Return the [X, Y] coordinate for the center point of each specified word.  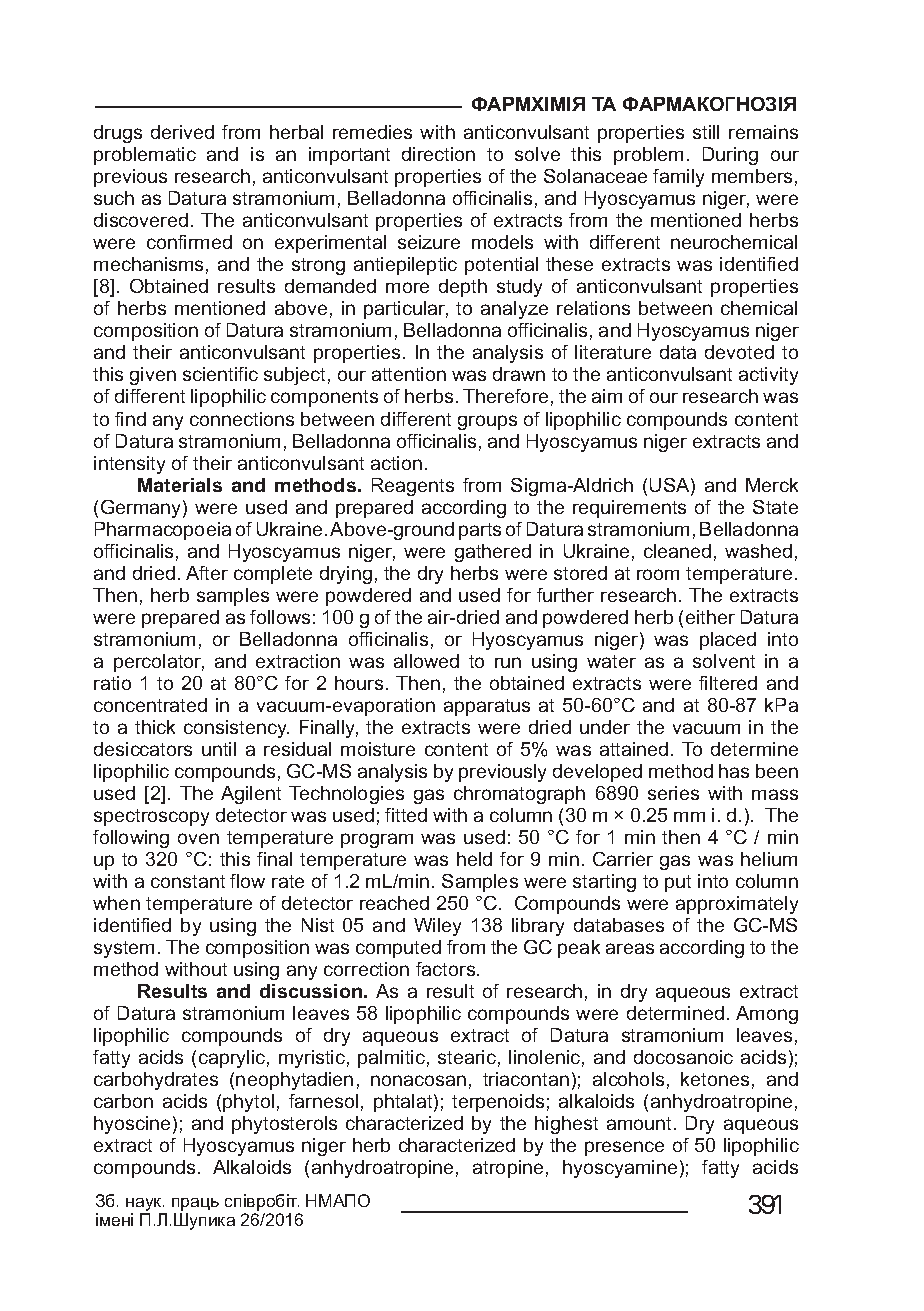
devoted [739, 352]
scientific [220, 374]
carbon [123, 1101]
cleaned [677, 551]
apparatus [487, 707]
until [219, 749]
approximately [737, 905]
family [678, 178]
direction [438, 154]
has [734, 771]
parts [480, 531]
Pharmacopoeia [163, 531]
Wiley [437, 927]
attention [409, 374]
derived [182, 132]
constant [188, 881]
